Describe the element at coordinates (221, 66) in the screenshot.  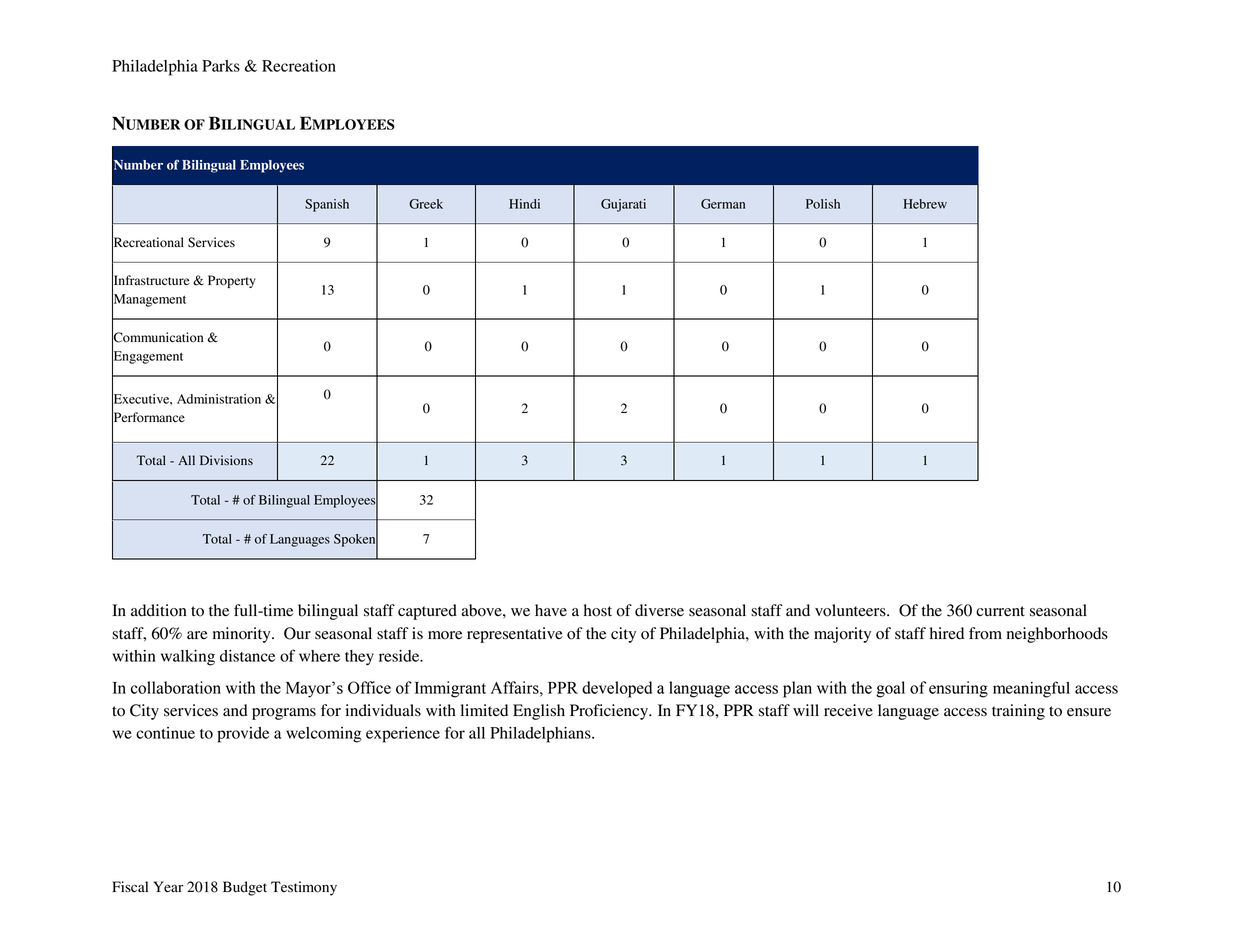
I see `Parks` at that location.
